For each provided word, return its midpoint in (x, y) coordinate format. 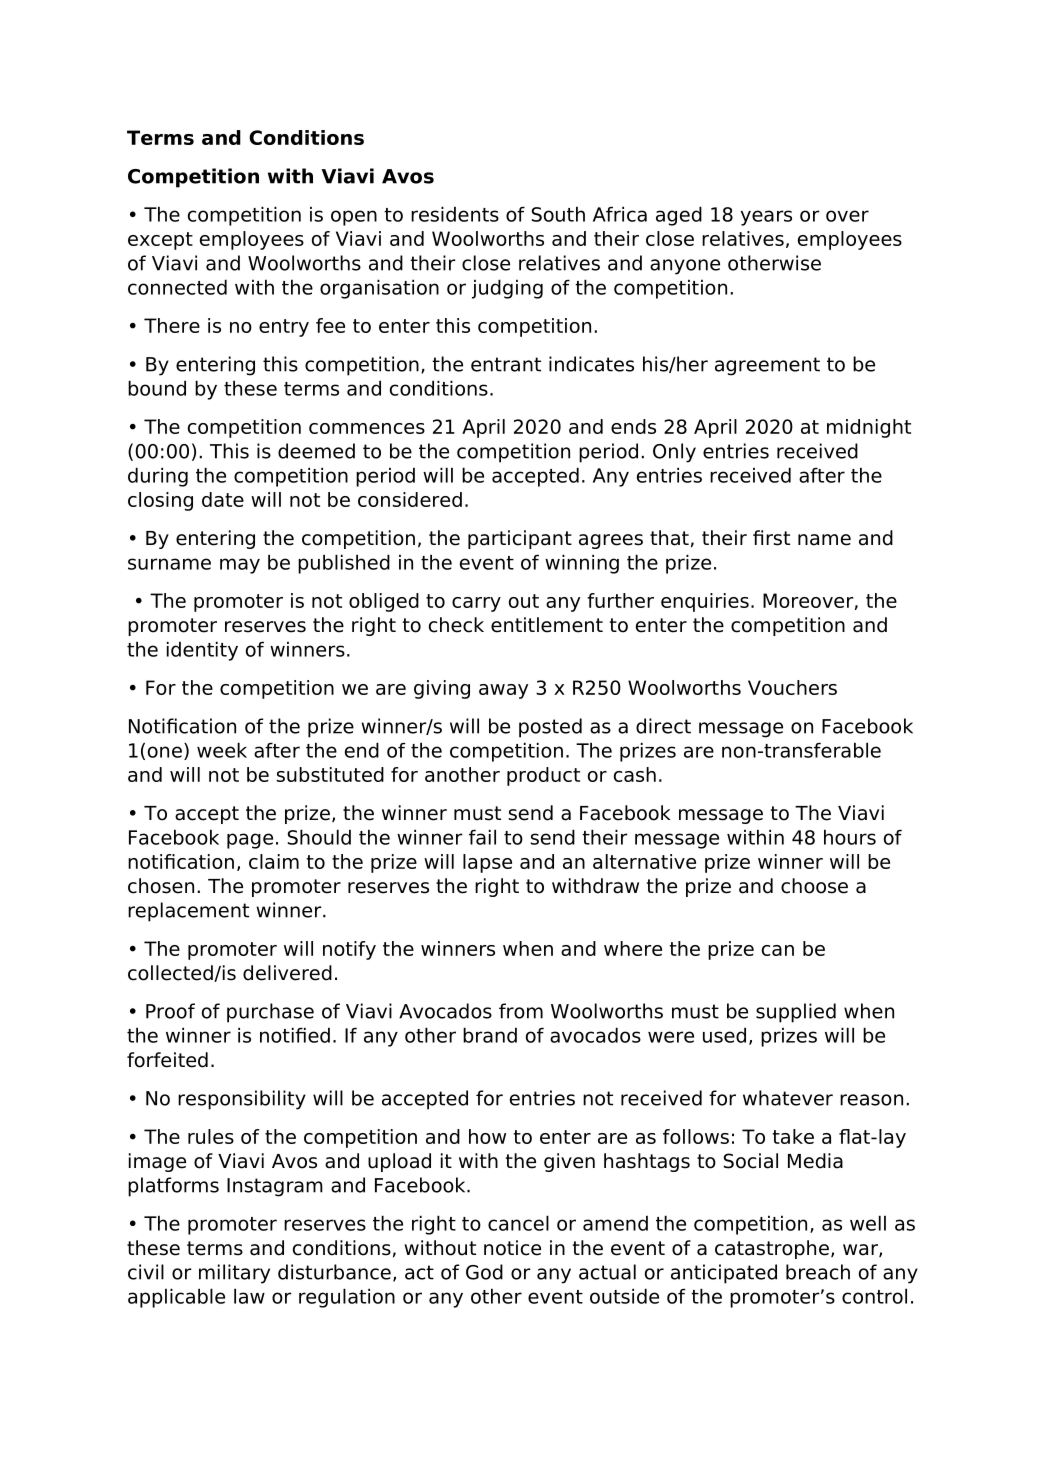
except (160, 241)
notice (512, 1248)
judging (507, 289)
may (240, 566)
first (771, 538)
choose (814, 886)
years (766, 218)
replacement (188, 912)
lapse (487, 863)
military (234, 1274)
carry (476, 604)
